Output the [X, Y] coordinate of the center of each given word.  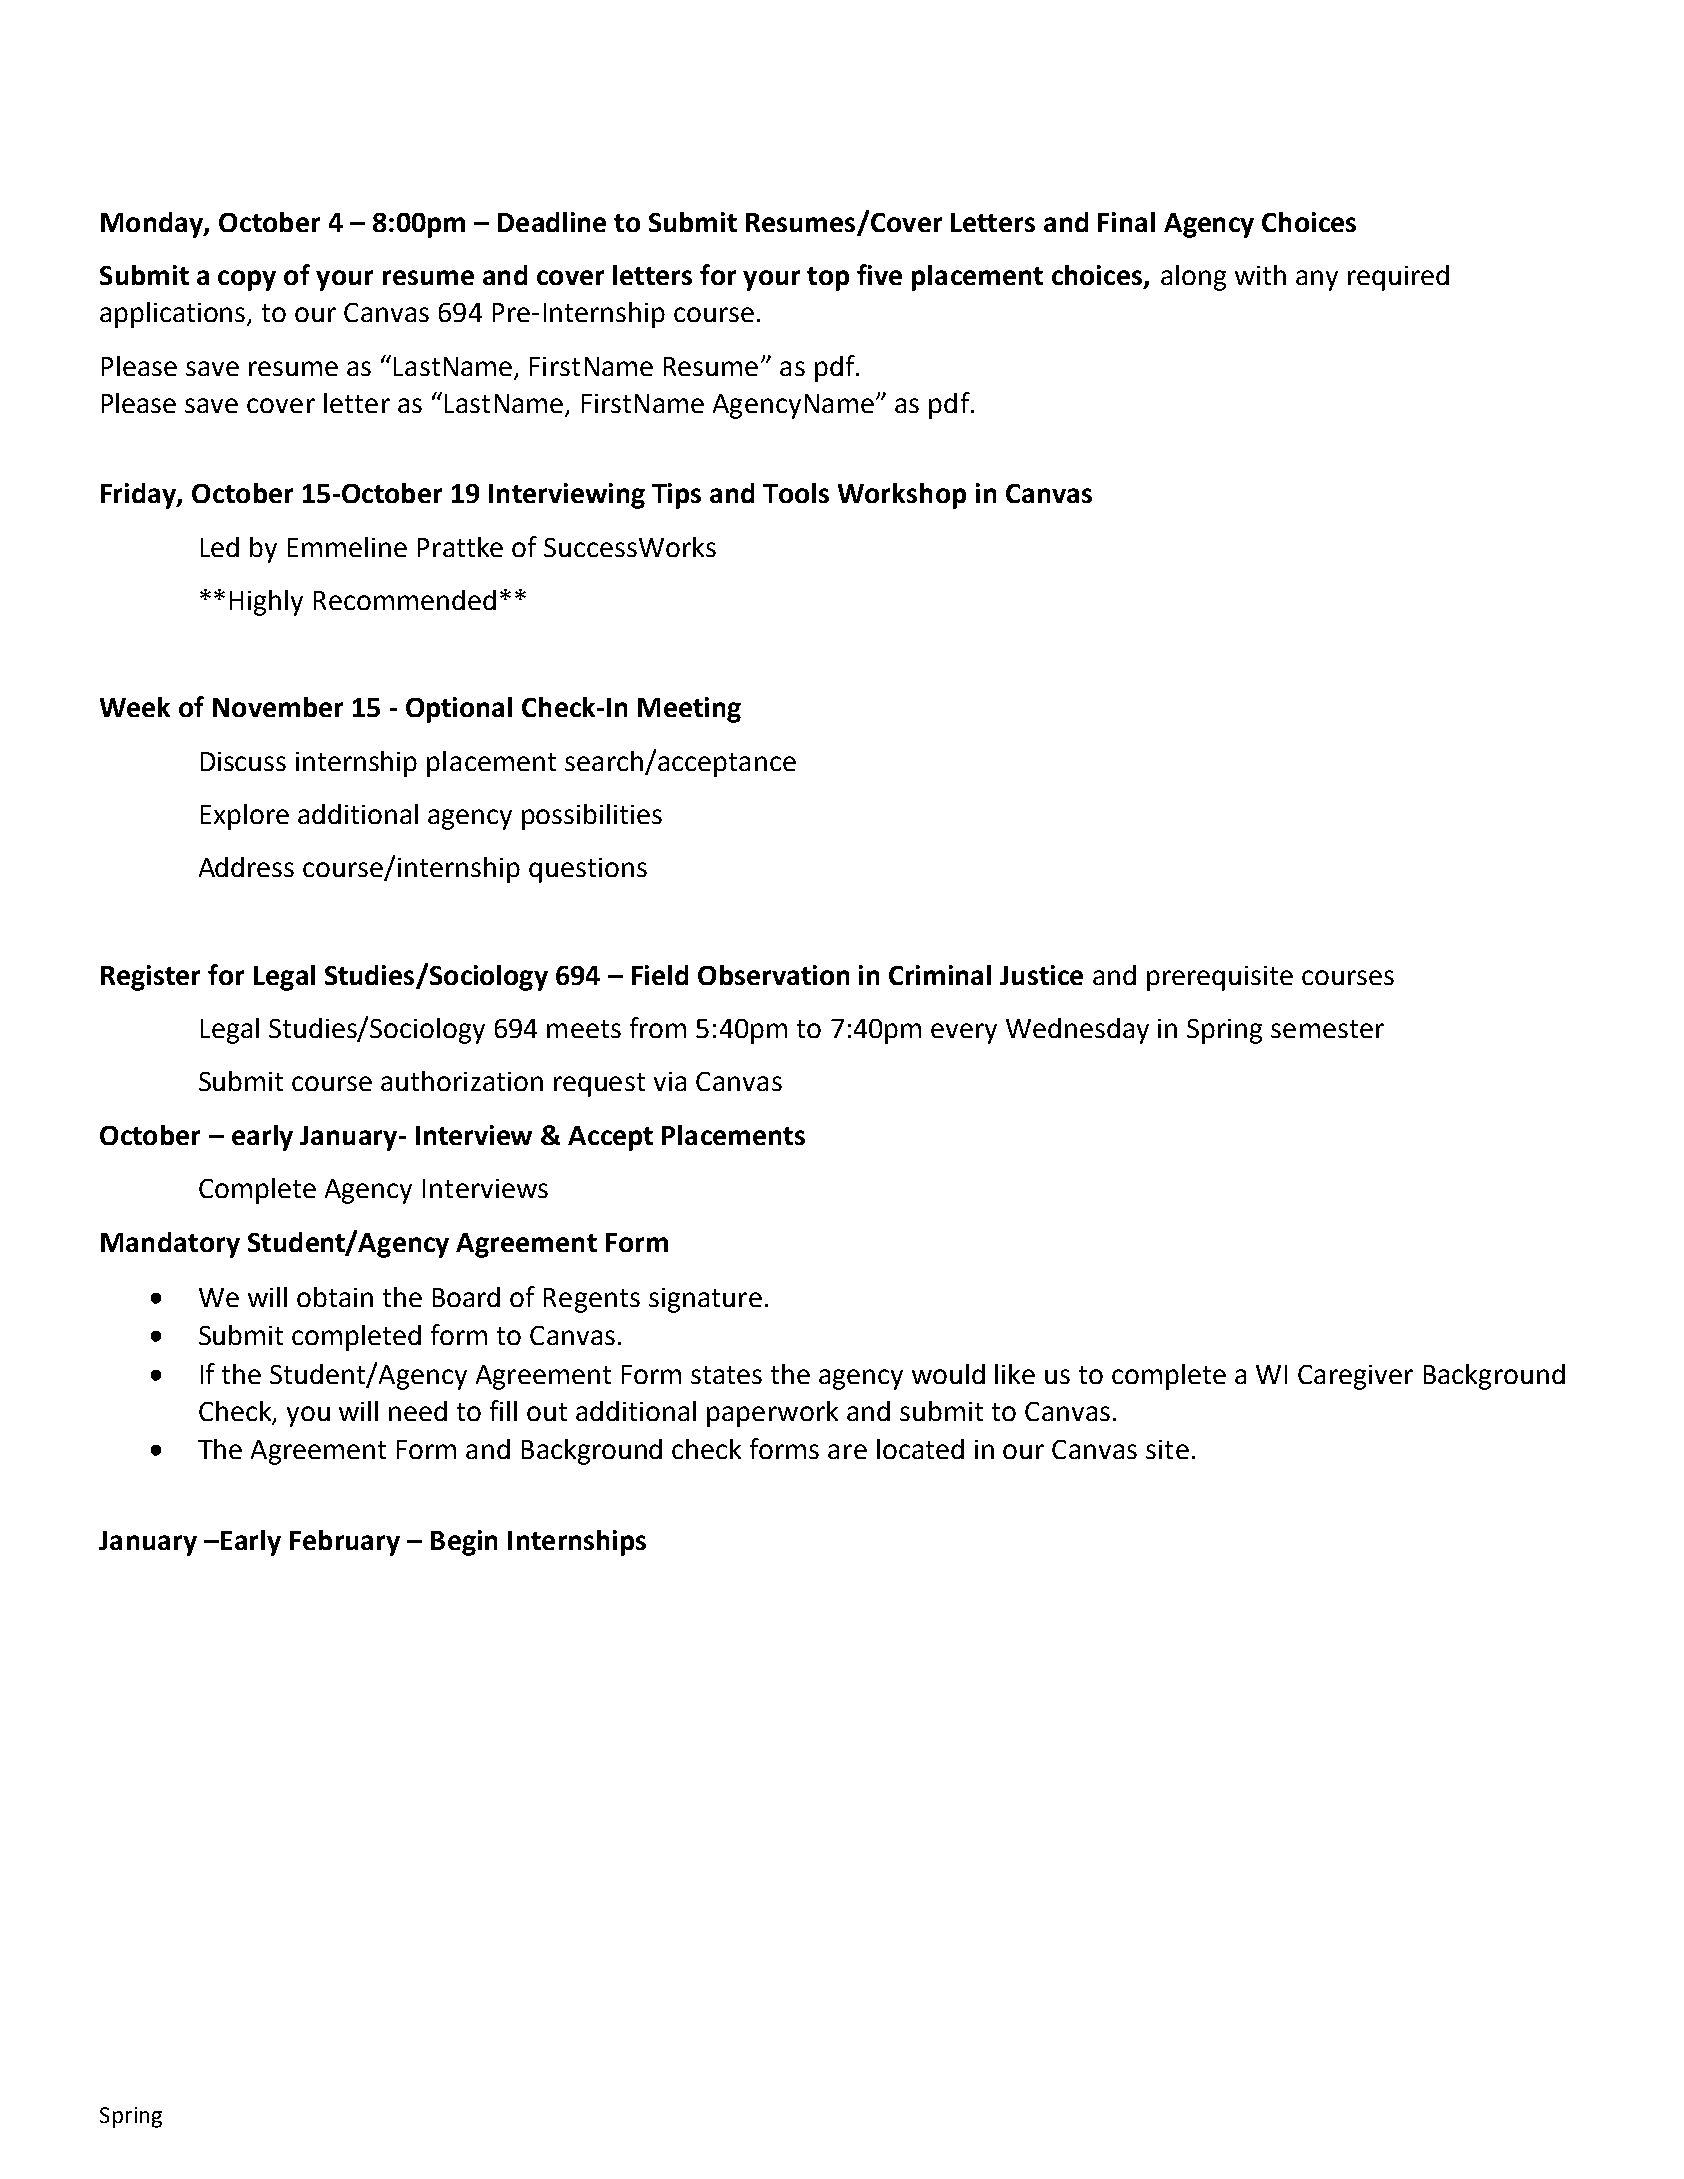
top [828, 279]
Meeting [689, 710]
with [1260, 275]
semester [1327, 1029]
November [278, 707]
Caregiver [1355, 1377]
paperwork [772, 1414]
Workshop [902, 496]
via [670, 1081]
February [345, 1543]
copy [247, 280]
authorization [462, 1081]
